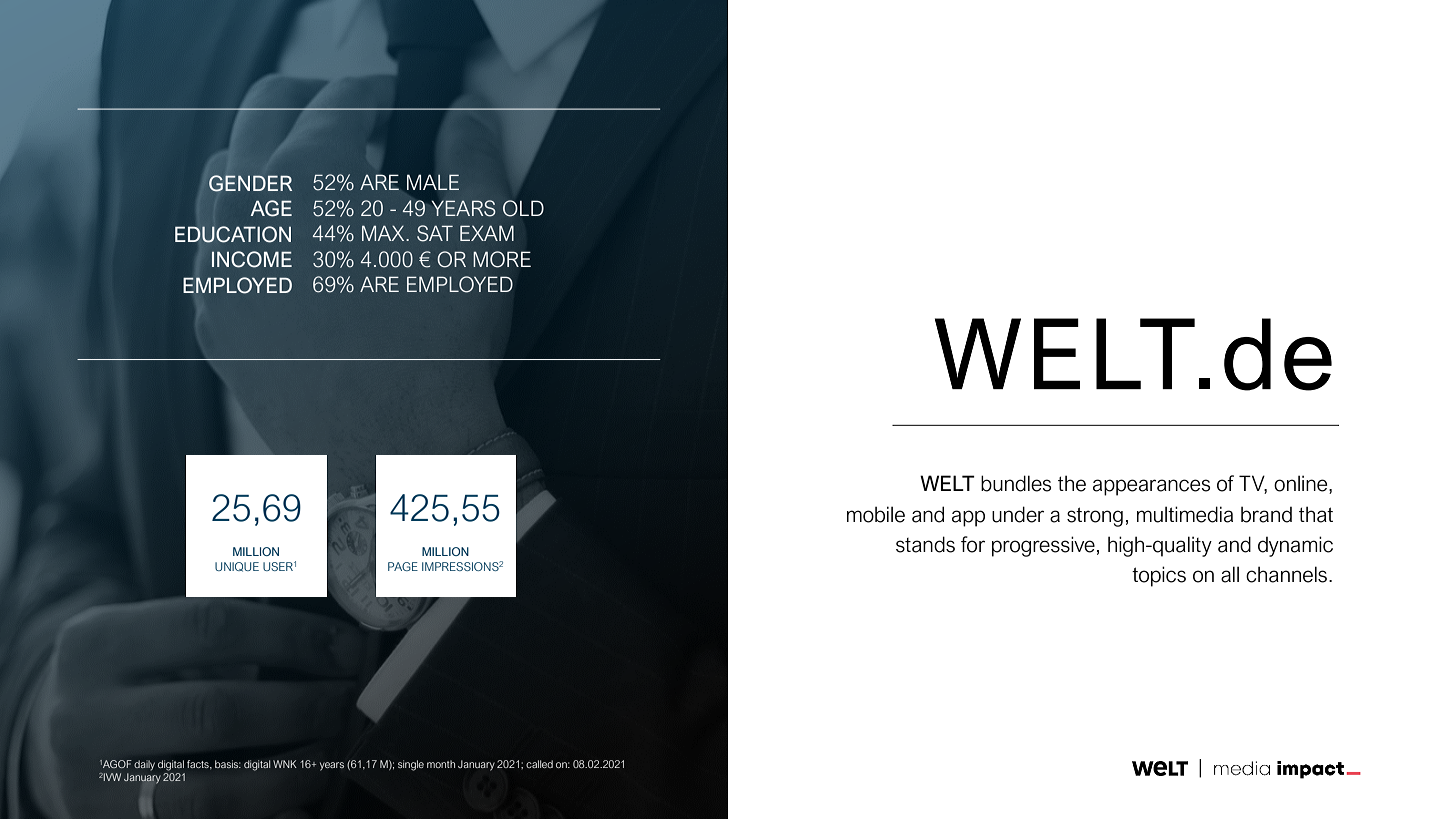  Describe the element at coordinates (523, 208) in the screenshot. I see `OLD` at that location.
